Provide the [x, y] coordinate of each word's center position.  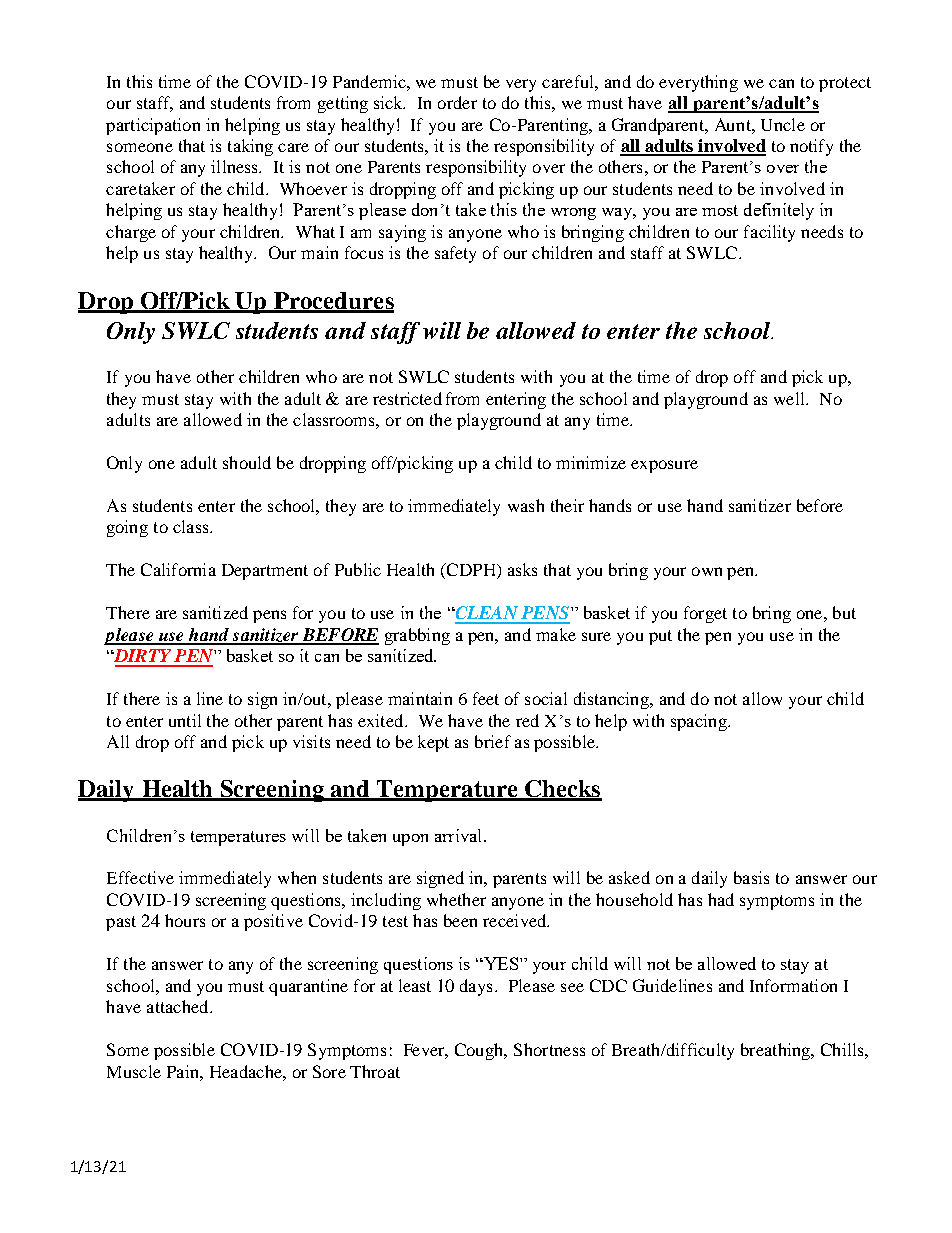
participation [153, 126]
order [457, 102]
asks [522, 569]
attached [179, 1006]
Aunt [734, 124]
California [178, 569]
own [707, 571]
